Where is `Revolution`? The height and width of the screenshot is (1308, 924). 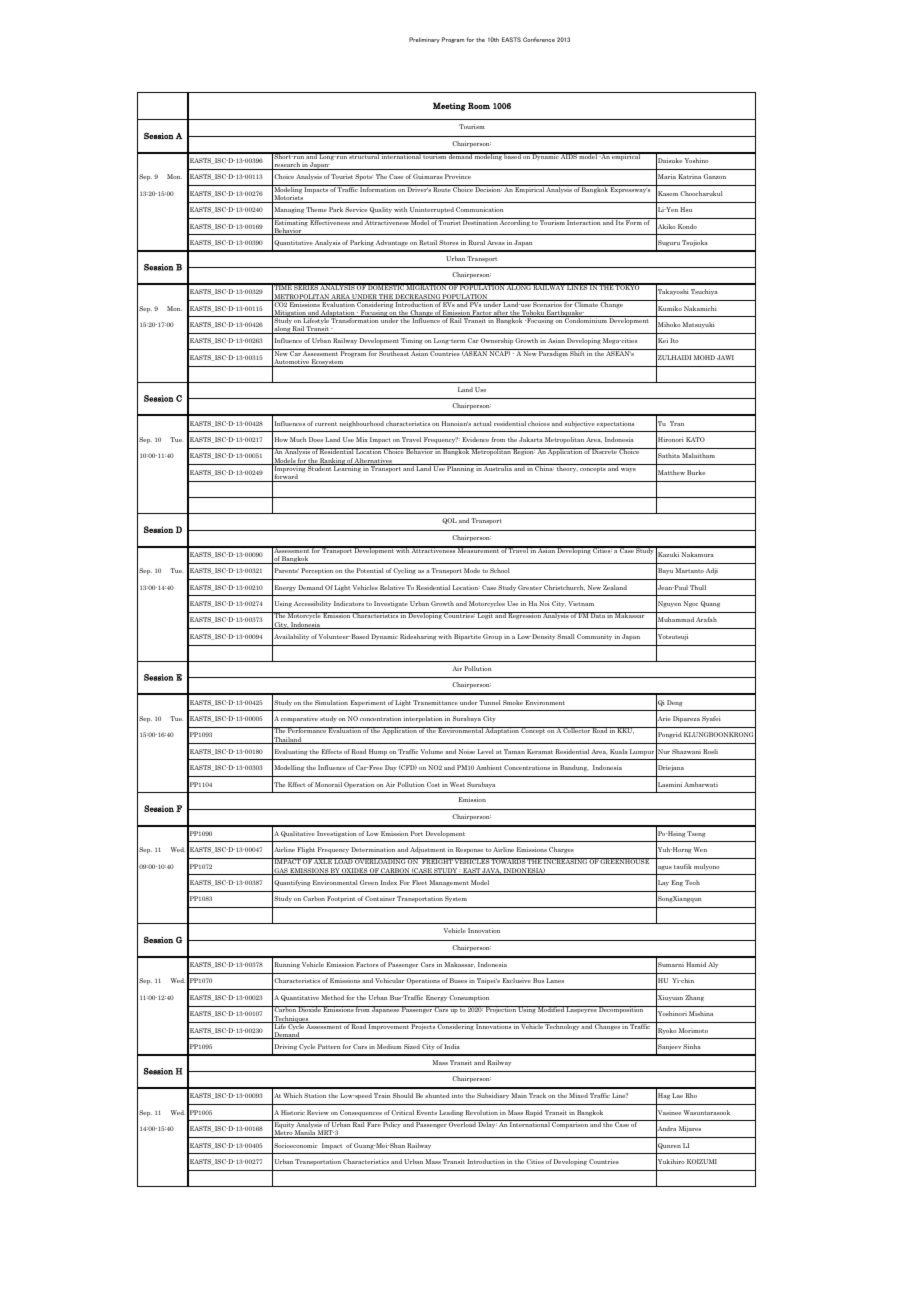 Revolution is located at coordinates (482, 1112).
